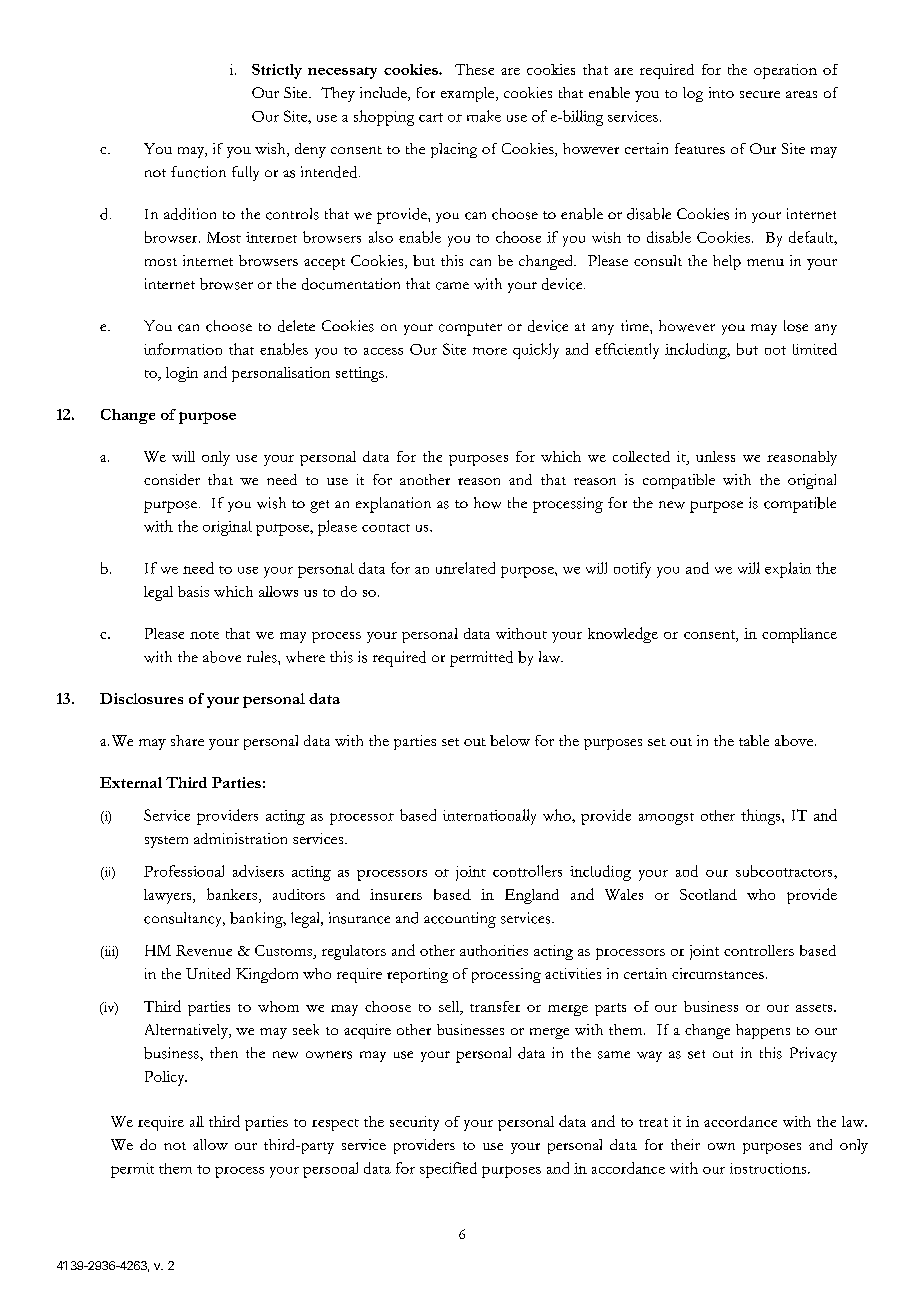 The height and width of the screenshot is (1308, 924). Describe the element at coordinates (685, 1144) in the screenshot. I see `their` at that location.
